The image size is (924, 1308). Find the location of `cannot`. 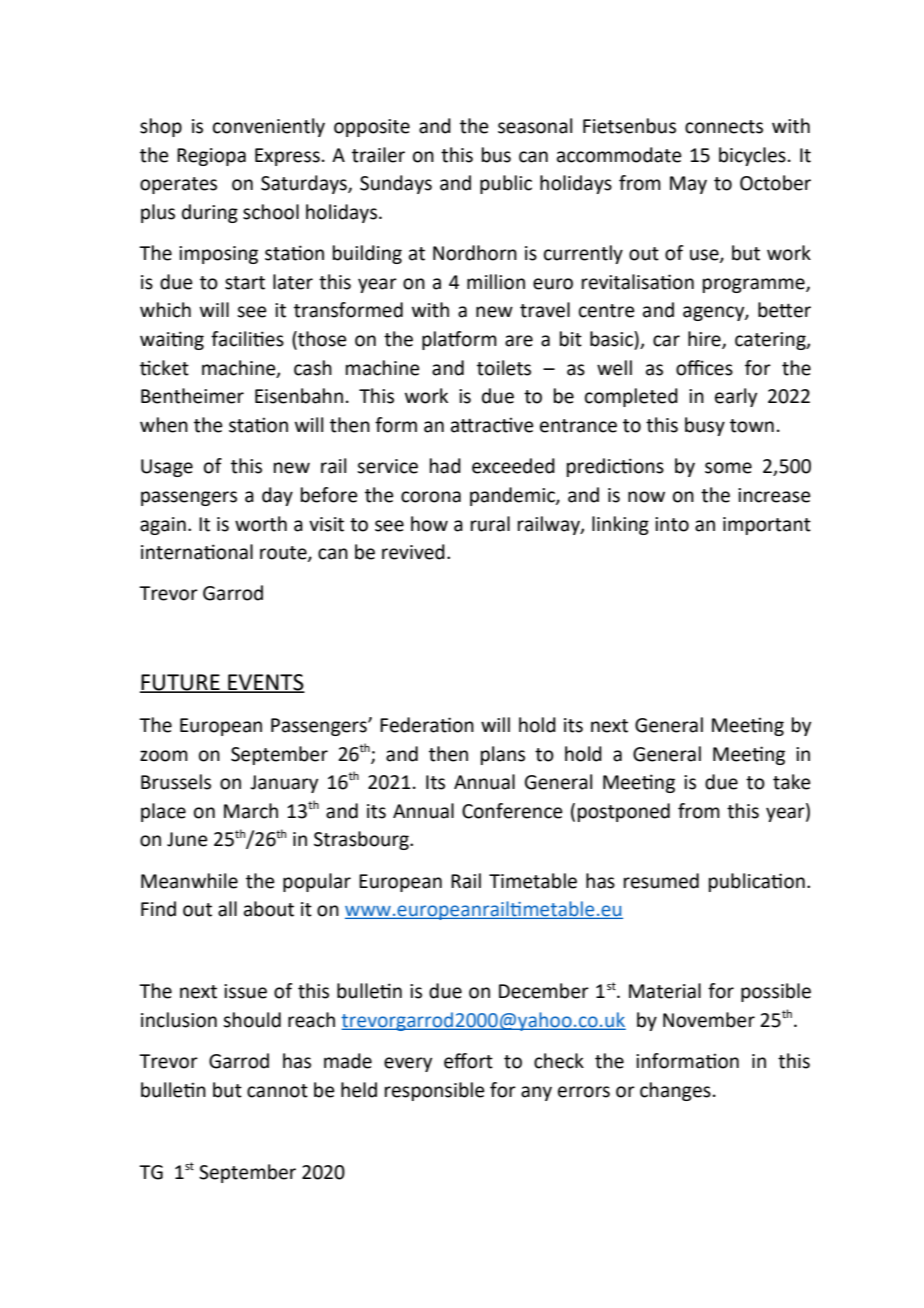

cannot is located at coordinates (277, 1091).
